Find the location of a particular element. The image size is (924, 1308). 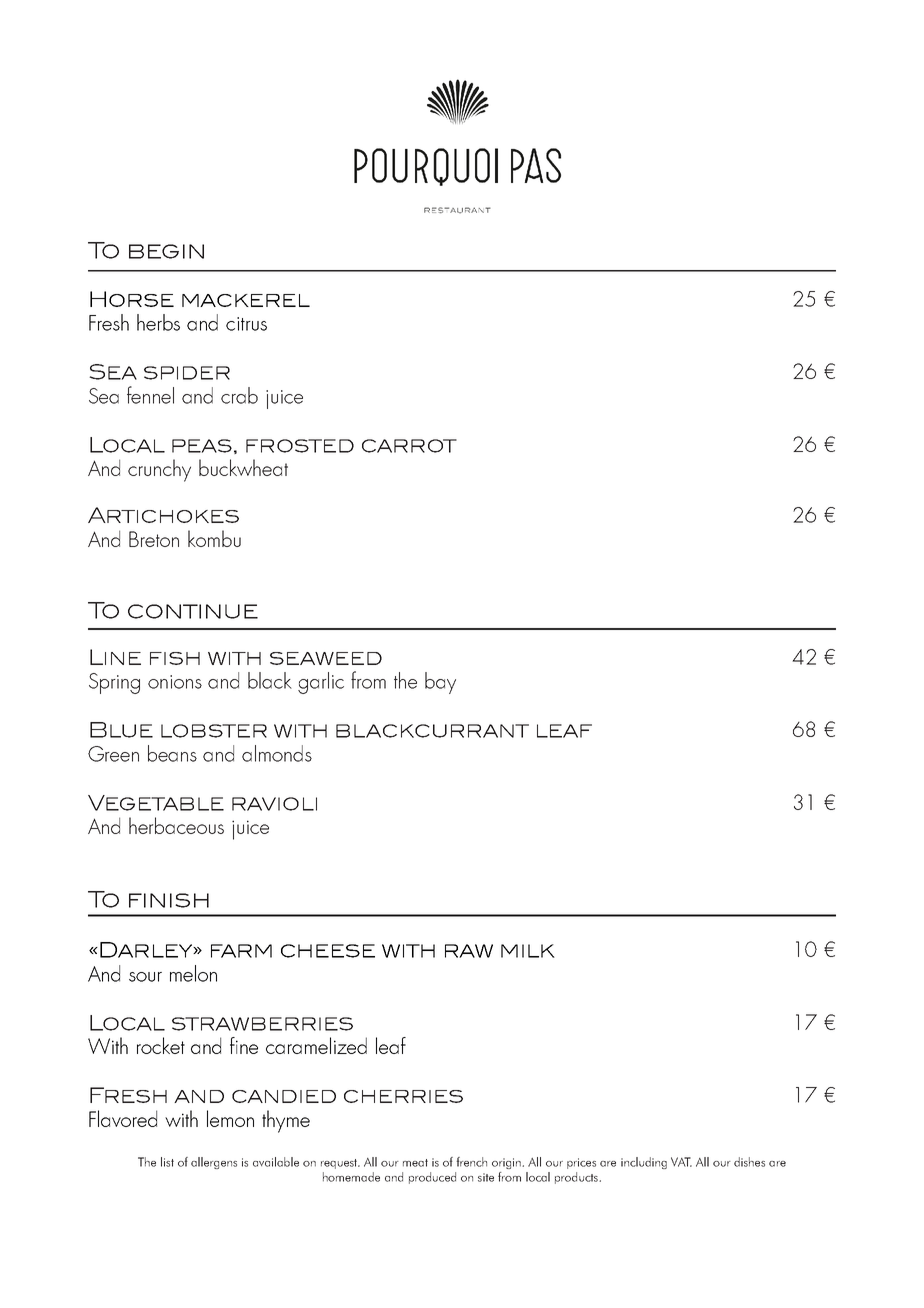

VAT is located at coordinates (681, 1162).
